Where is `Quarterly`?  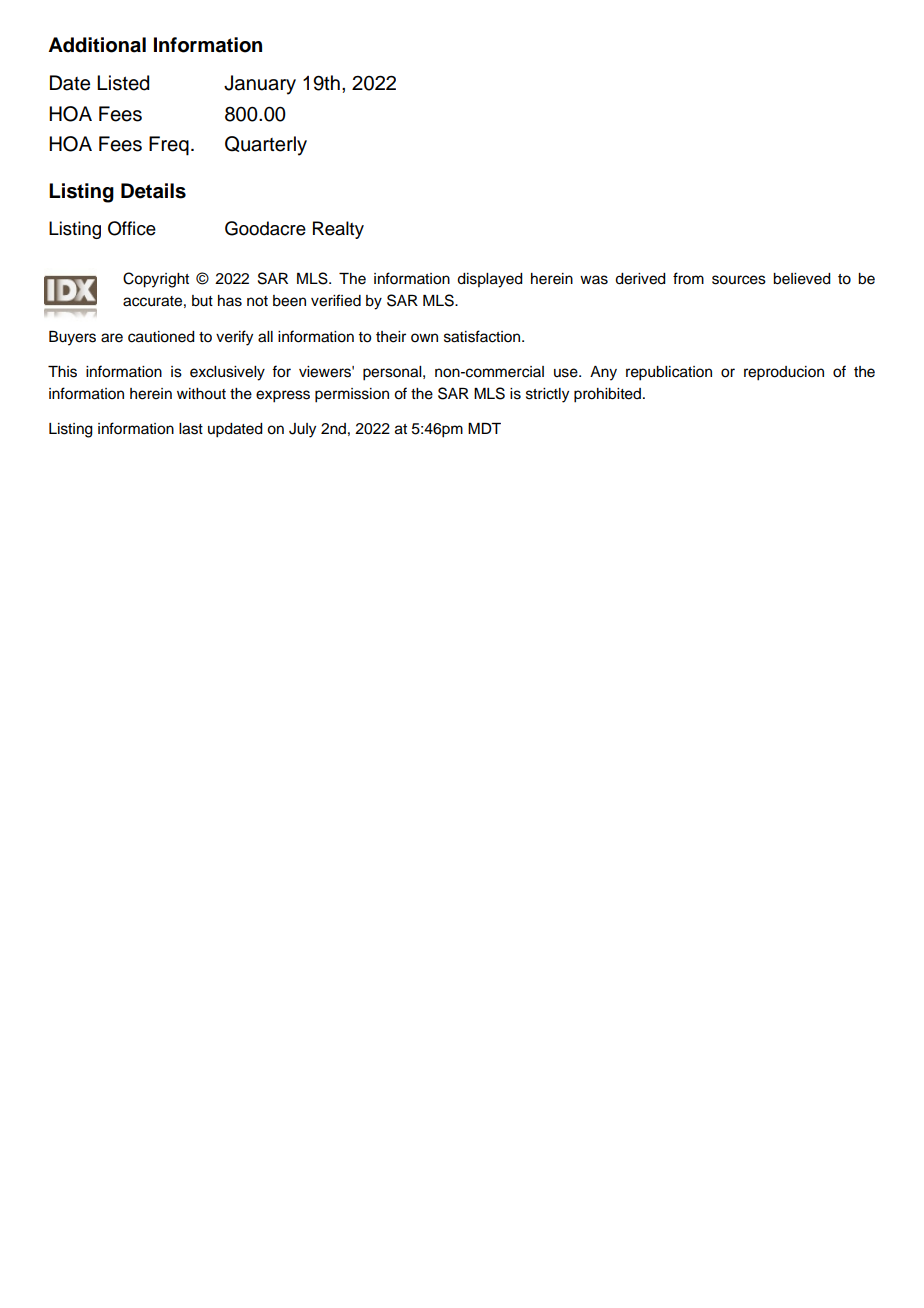 Quarterly is located at coordinates (266, 146).
